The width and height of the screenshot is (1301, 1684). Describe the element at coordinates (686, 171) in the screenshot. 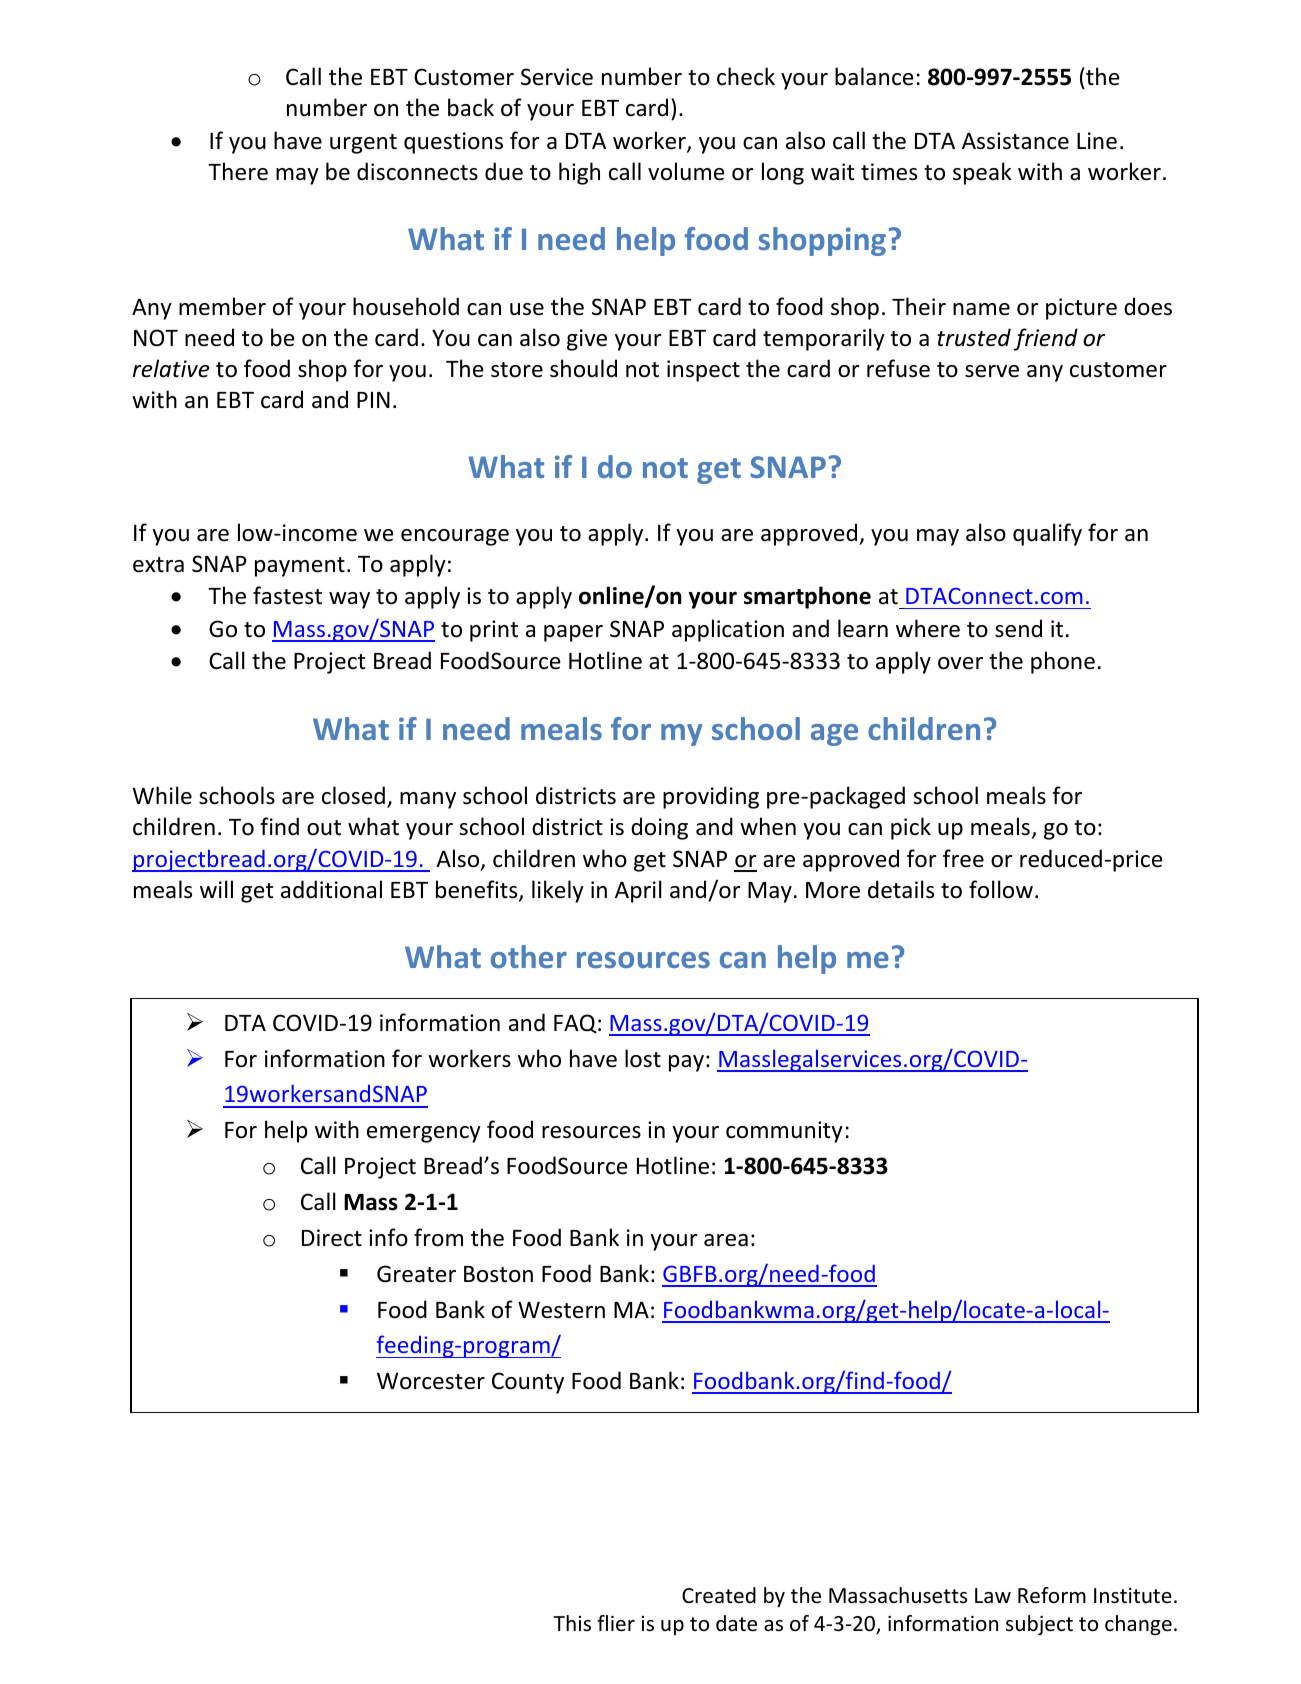

I see `volume` at that location.
